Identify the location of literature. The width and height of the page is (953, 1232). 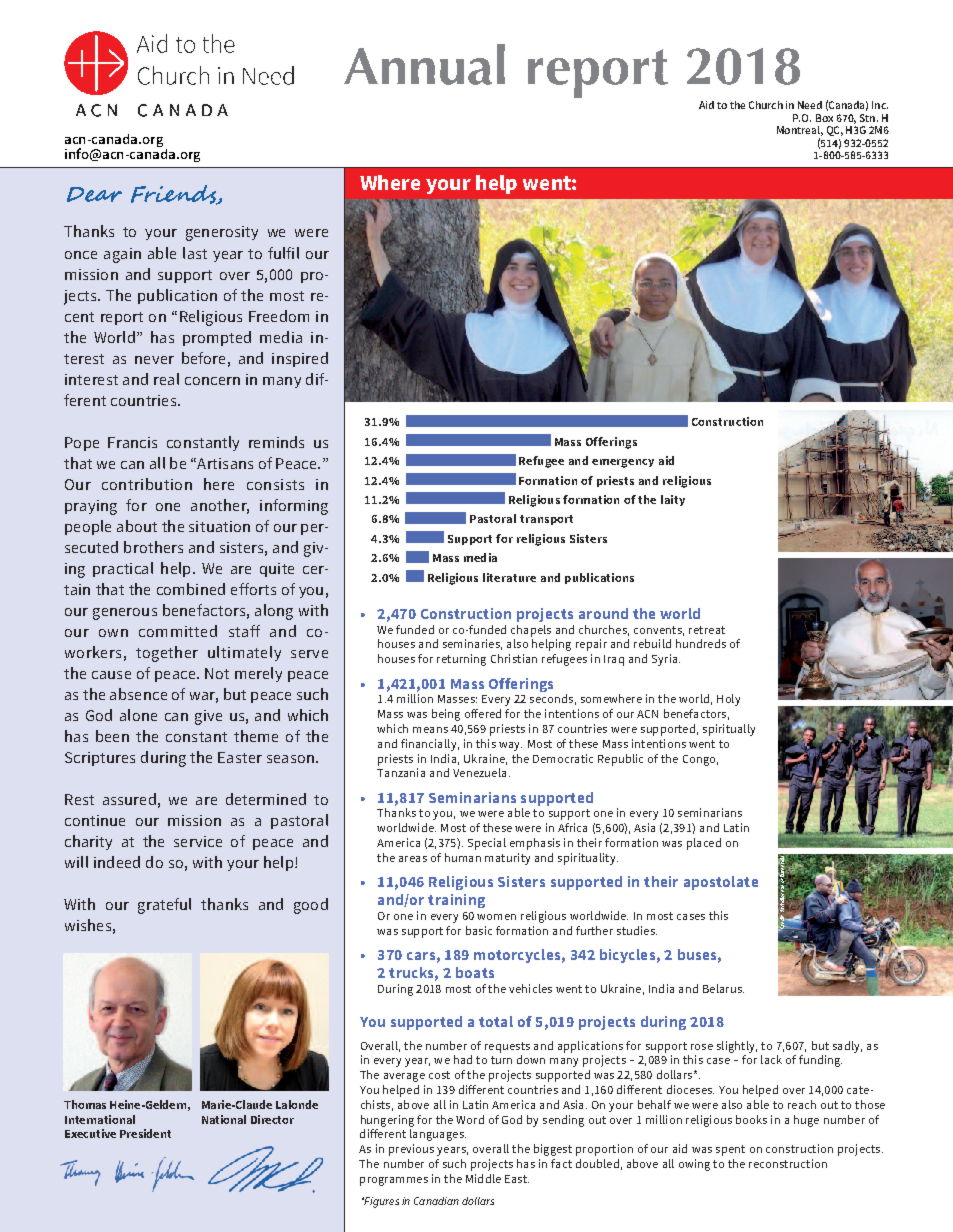
(509, 577).
